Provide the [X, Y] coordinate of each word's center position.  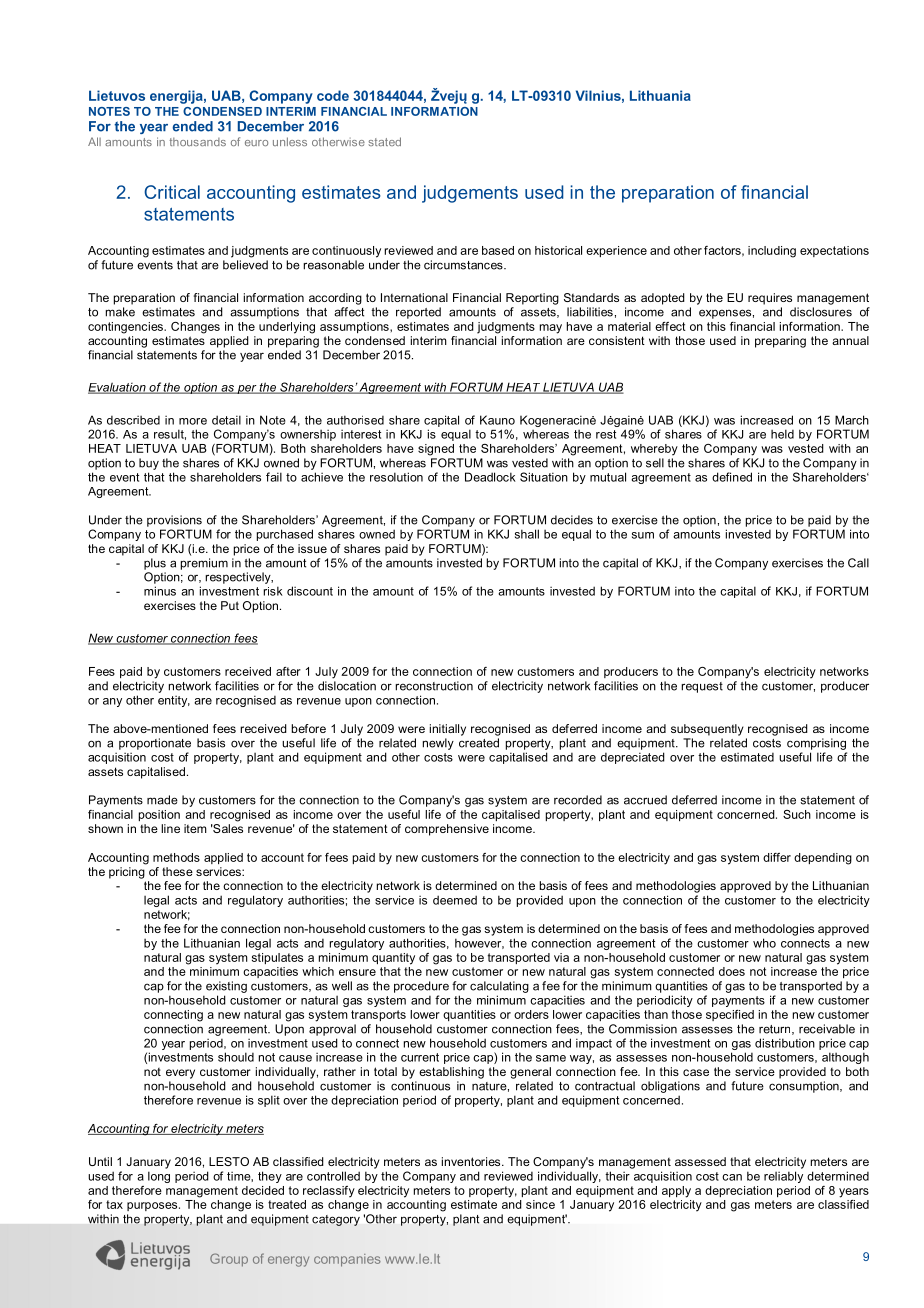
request [702, 687]
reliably [783, 1177]
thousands [198, 142]
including [772, 252]
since [540, 1204]
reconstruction [434, 686]
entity [174, 701]
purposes [153, 1206]
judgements [470, 194]
